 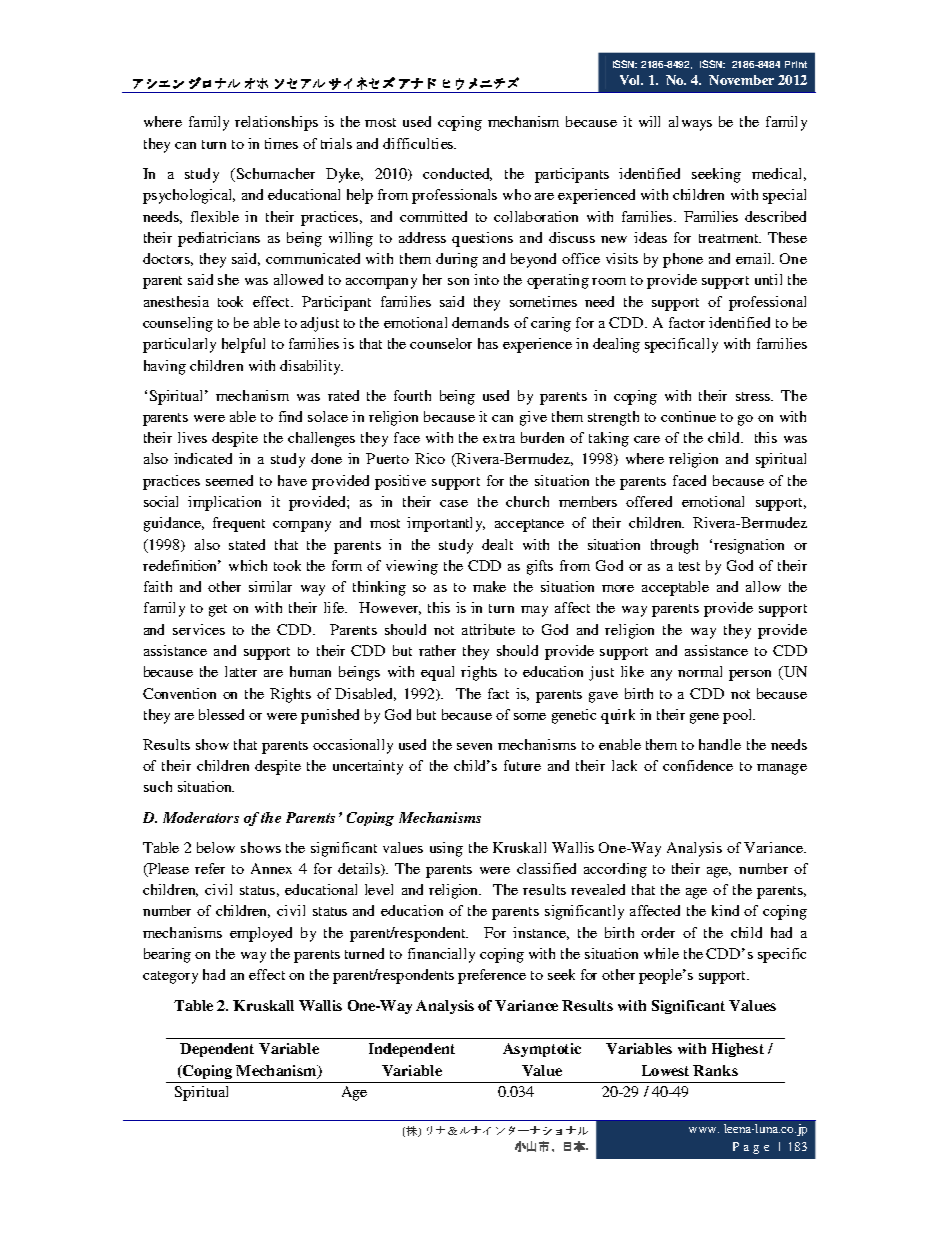 What do you see at coordinates (176, 301) in the document?
I see `anesthesia` at bounding box center [176, 301].
